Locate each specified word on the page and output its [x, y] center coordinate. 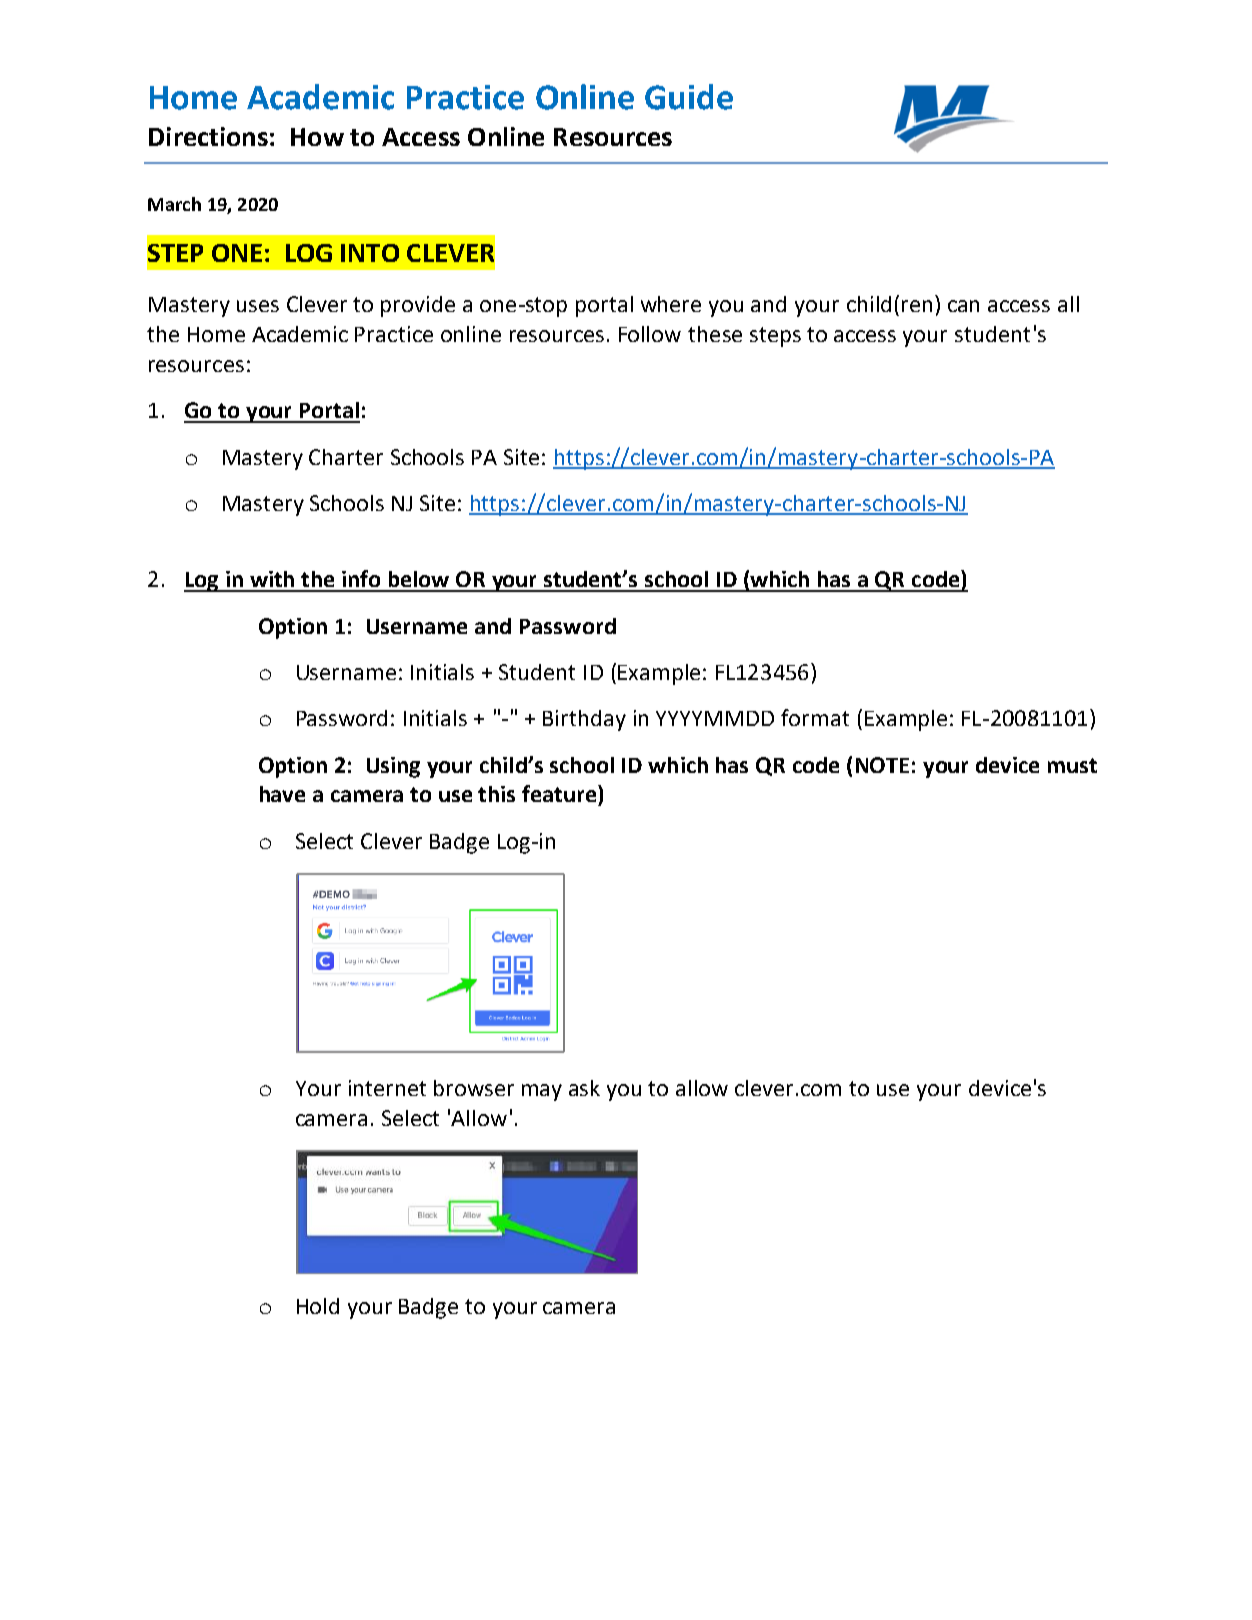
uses [258, 306]
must [1072, 765]
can [963, 306]
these [715, 334]
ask [584, 1088]
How [317, 137]
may [542, 1092]
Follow [650, 334]
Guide [689, 97]
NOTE [882, 765]
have [282, 794]
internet [387, 1088]
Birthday [584, 720]
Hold [318, 1306]
